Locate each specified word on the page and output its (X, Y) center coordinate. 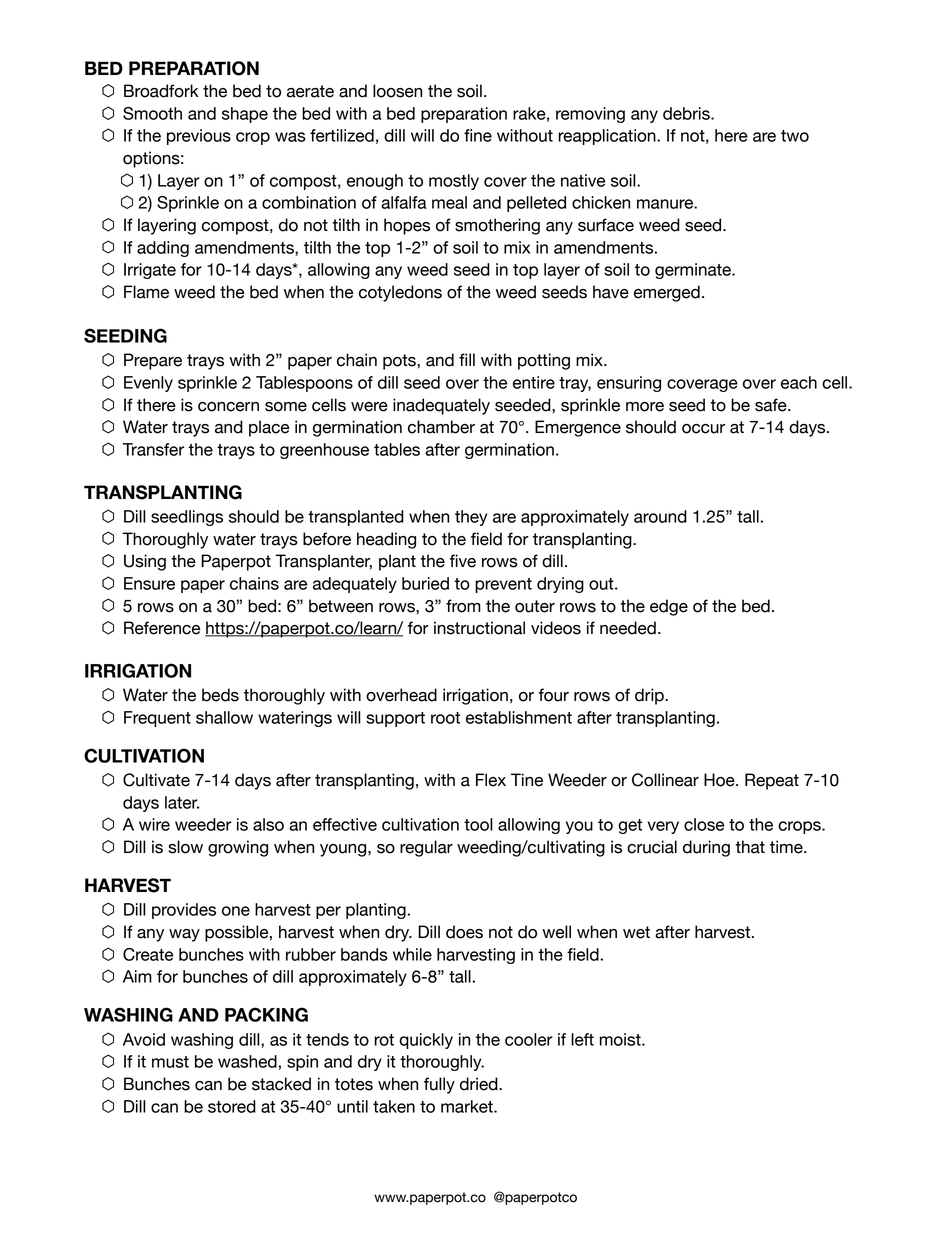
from (463, 606)
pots (400, 362)
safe (772, 405)
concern (228, 407)
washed (247, 1061)
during (706, 848)
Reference (162, 628)
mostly (454, 182)
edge (669, 607)
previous (199, 137)
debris (687, 113)
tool (478, 824)
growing (238, 848)
